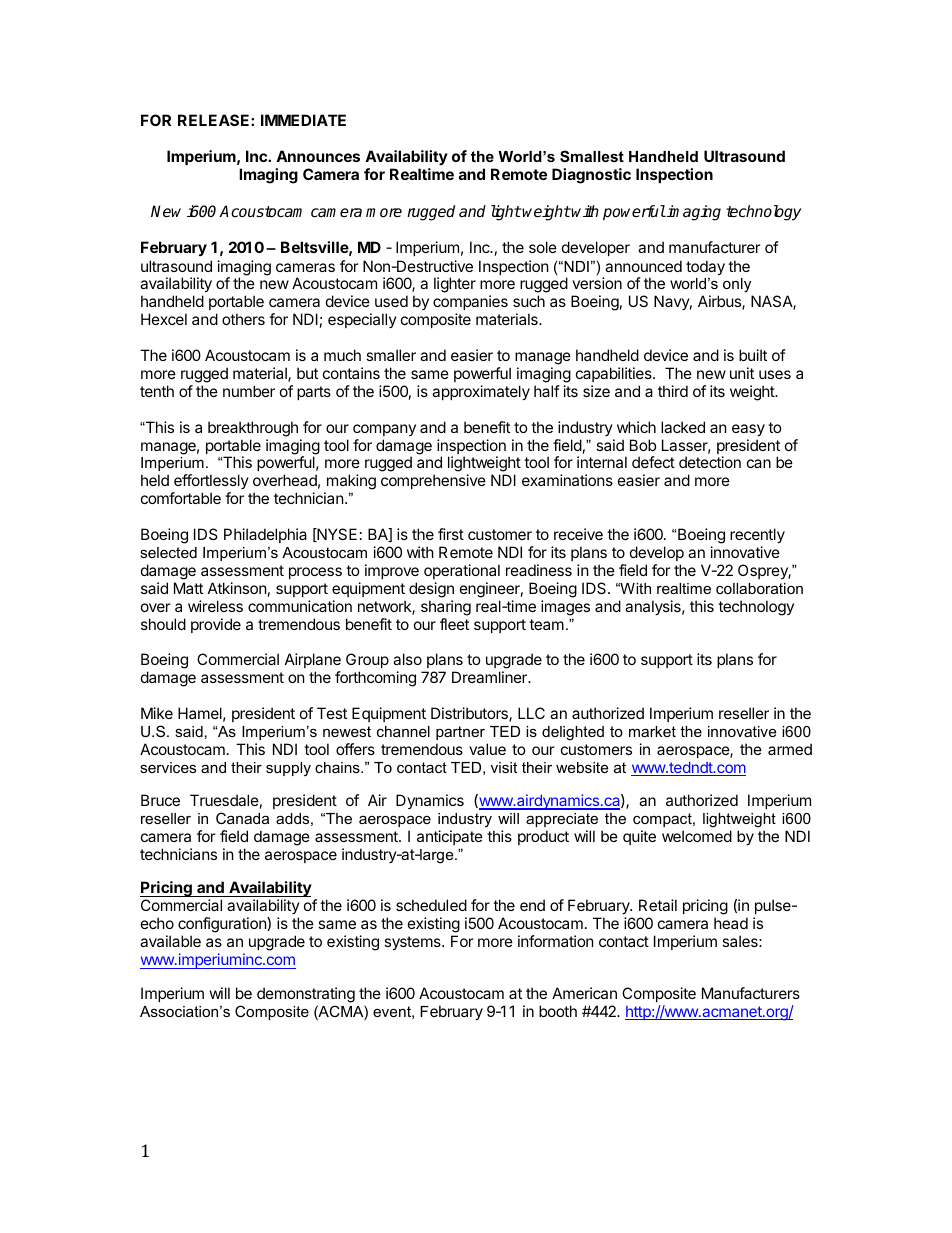 The height and width of the screenshot is (1233, 952). What do you see at coordinates (592, 156) in the screenshot?
I see `Smallest` at bounding box center [592, 156].
